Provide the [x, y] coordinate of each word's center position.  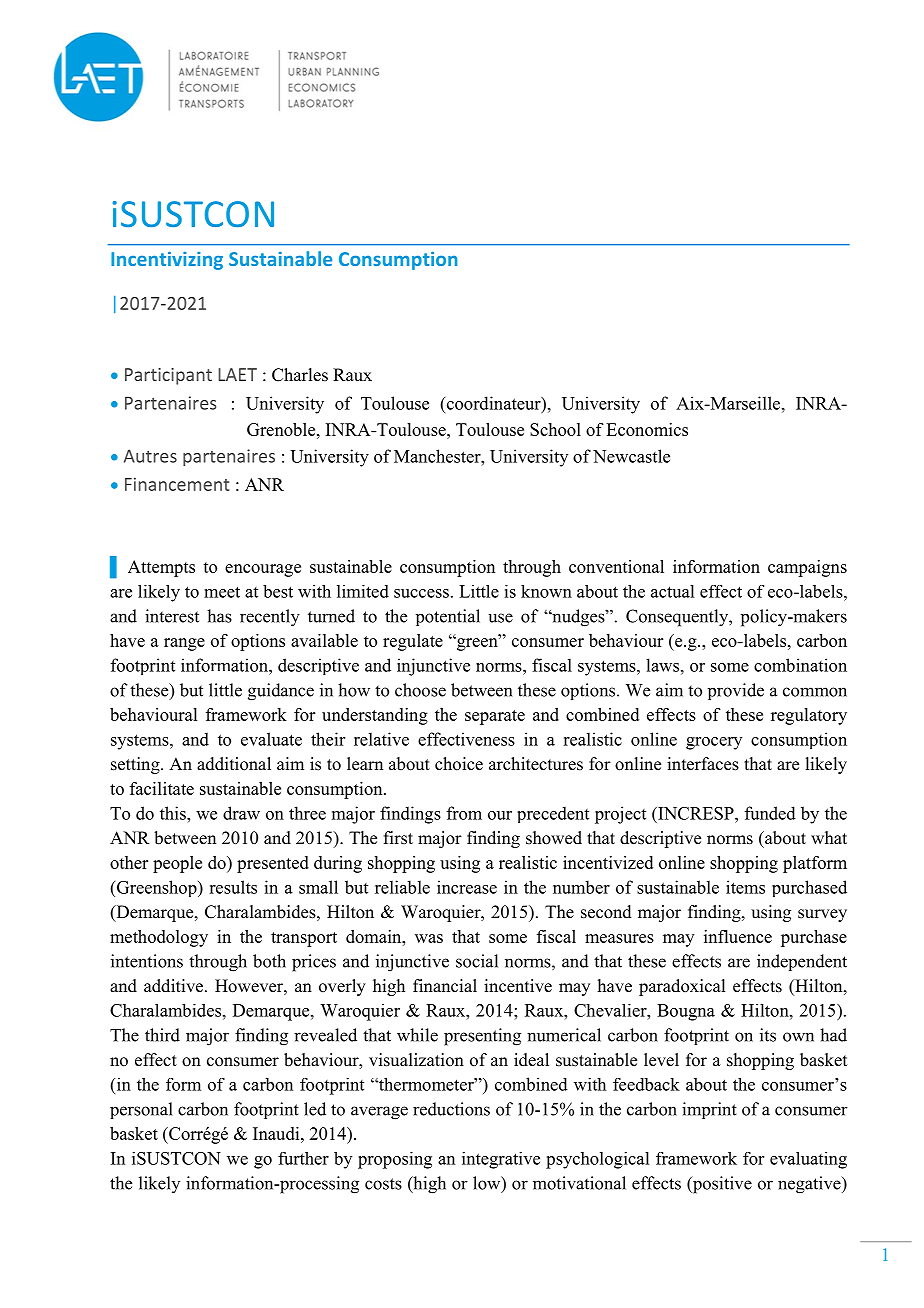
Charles [300, 375]
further [303, 1158]
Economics [647, 429]
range [184, 644]
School [555, 429]
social [477, 961]
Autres [150, 456]
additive [173, 986]
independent [802, 962]
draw [241, 813]
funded [770, 813]
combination [800, 665]
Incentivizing [167, 260]
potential [448, 617]
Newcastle [631, 456]
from [464, 813]
